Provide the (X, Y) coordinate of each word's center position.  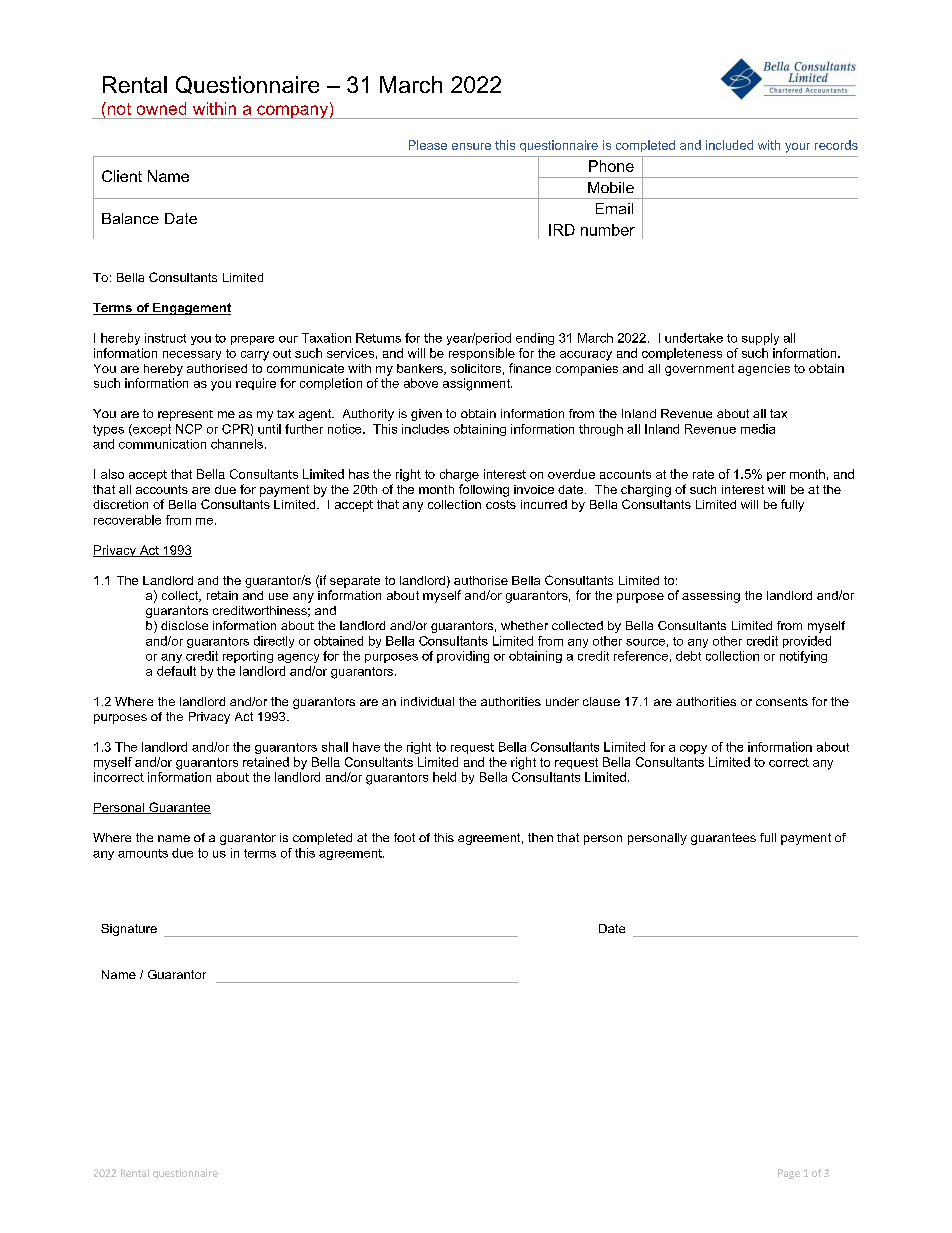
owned (161, 108)
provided (807, 642)
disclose (184, 625)
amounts (143, 853)
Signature (129, 930)
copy (693, 749)
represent (185, 415)
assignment (477, 384)
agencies (764, 370)
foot (404, 837)
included (729, 145)
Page (789, 1174)
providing (463, 657)
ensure (471, 146)
